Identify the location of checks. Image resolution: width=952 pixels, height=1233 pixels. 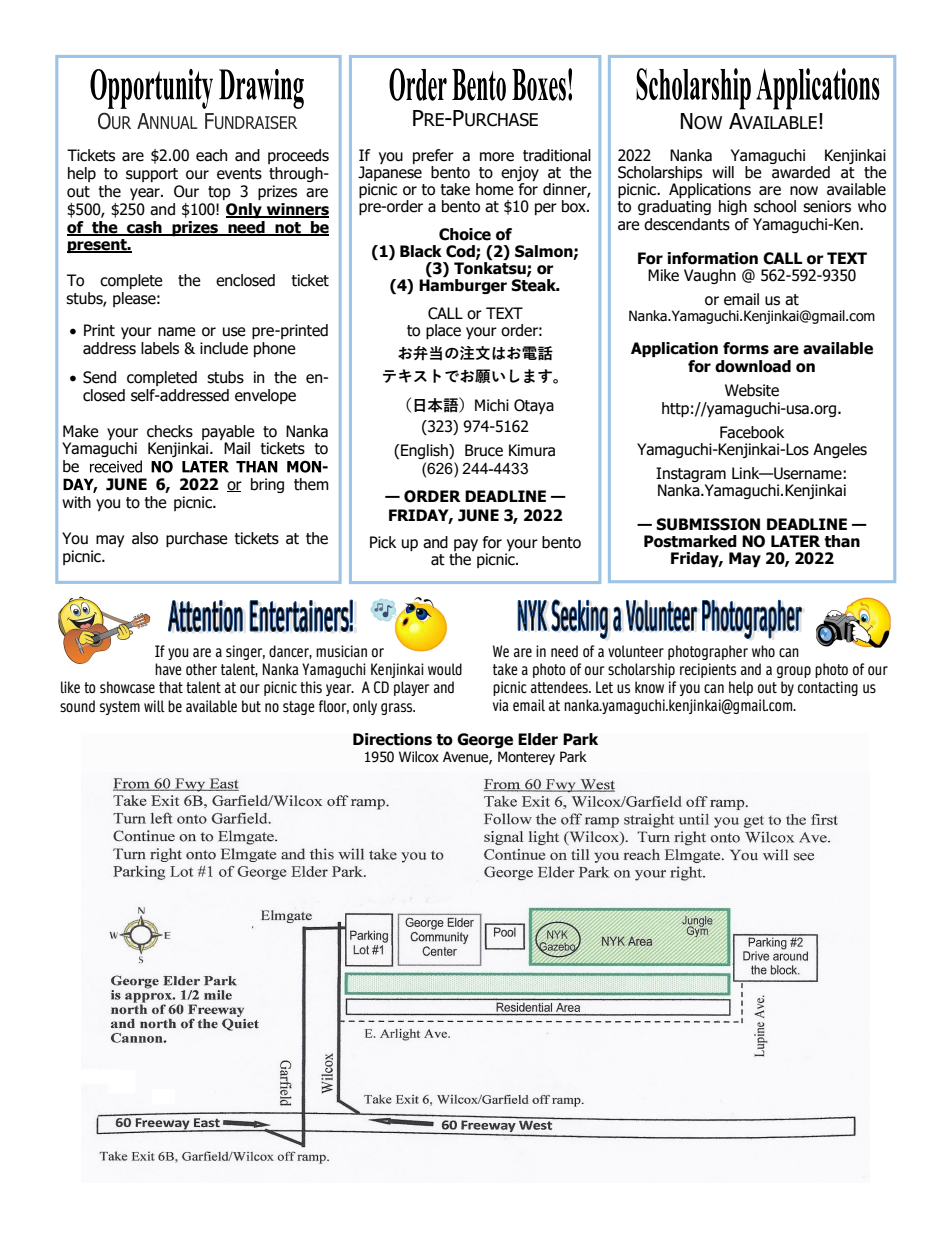
(170, 431).
